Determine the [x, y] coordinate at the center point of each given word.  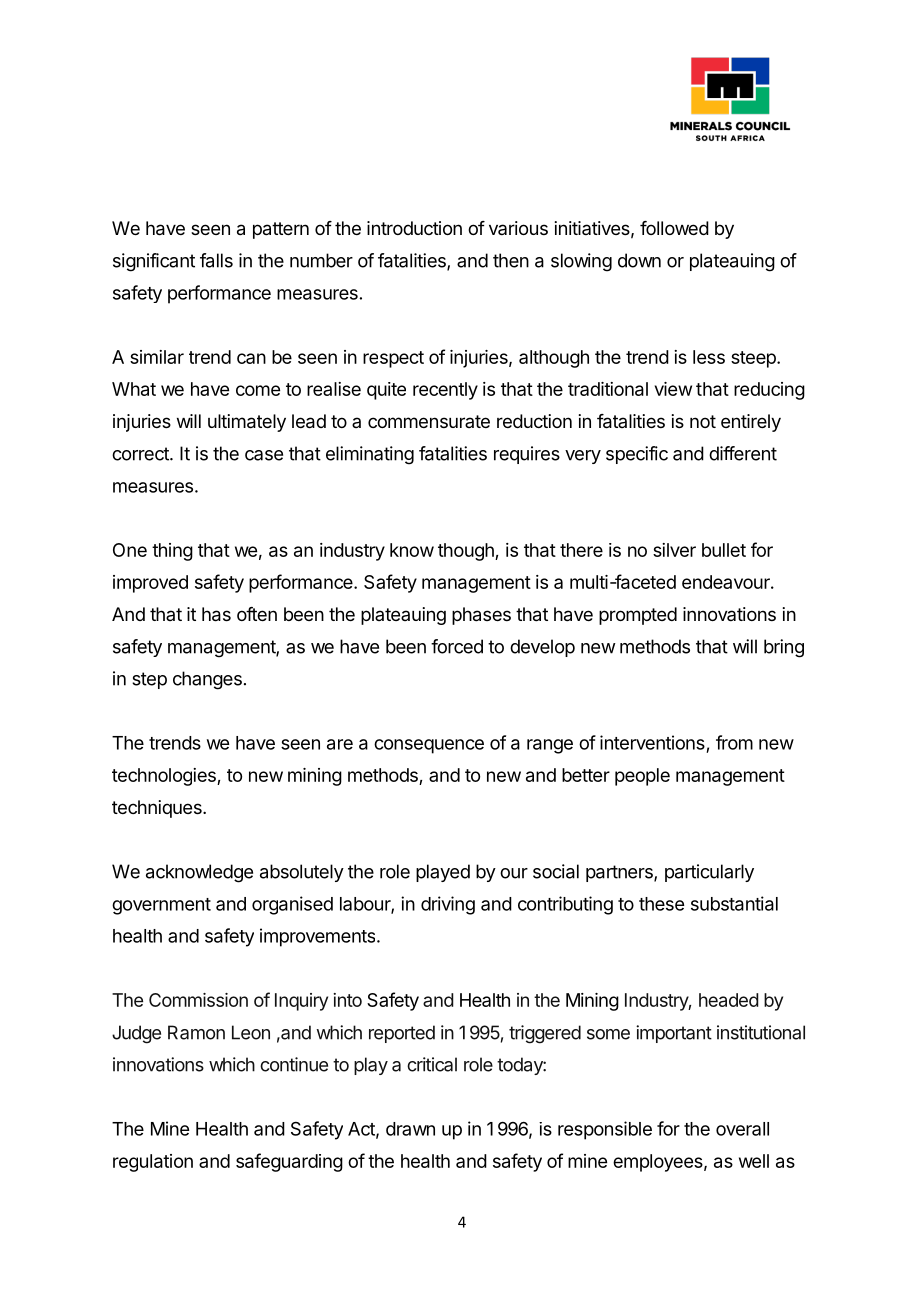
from [734, 742]
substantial [734, 903]
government [161, 906]
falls [216, 260]
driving [448, 905]
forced [457, 646]
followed [674, 228]
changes [207, 680]
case [264, 455]
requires [527, 455]
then [511, 260]
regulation [153, 1163]
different [743, 453]
